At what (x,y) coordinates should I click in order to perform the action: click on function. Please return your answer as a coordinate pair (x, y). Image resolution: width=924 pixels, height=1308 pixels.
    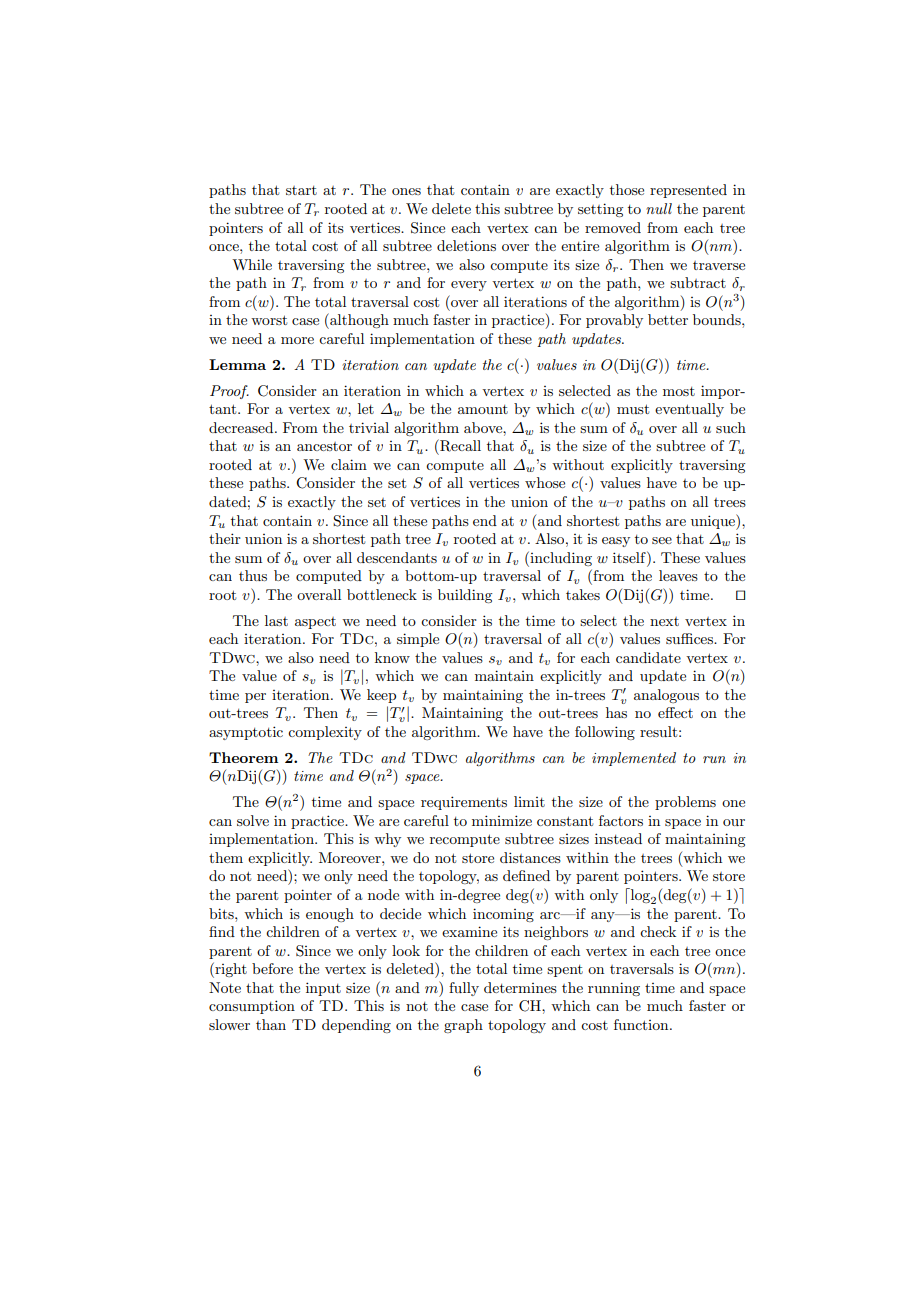
    Looking at the image, I should click on (642, 1024).
